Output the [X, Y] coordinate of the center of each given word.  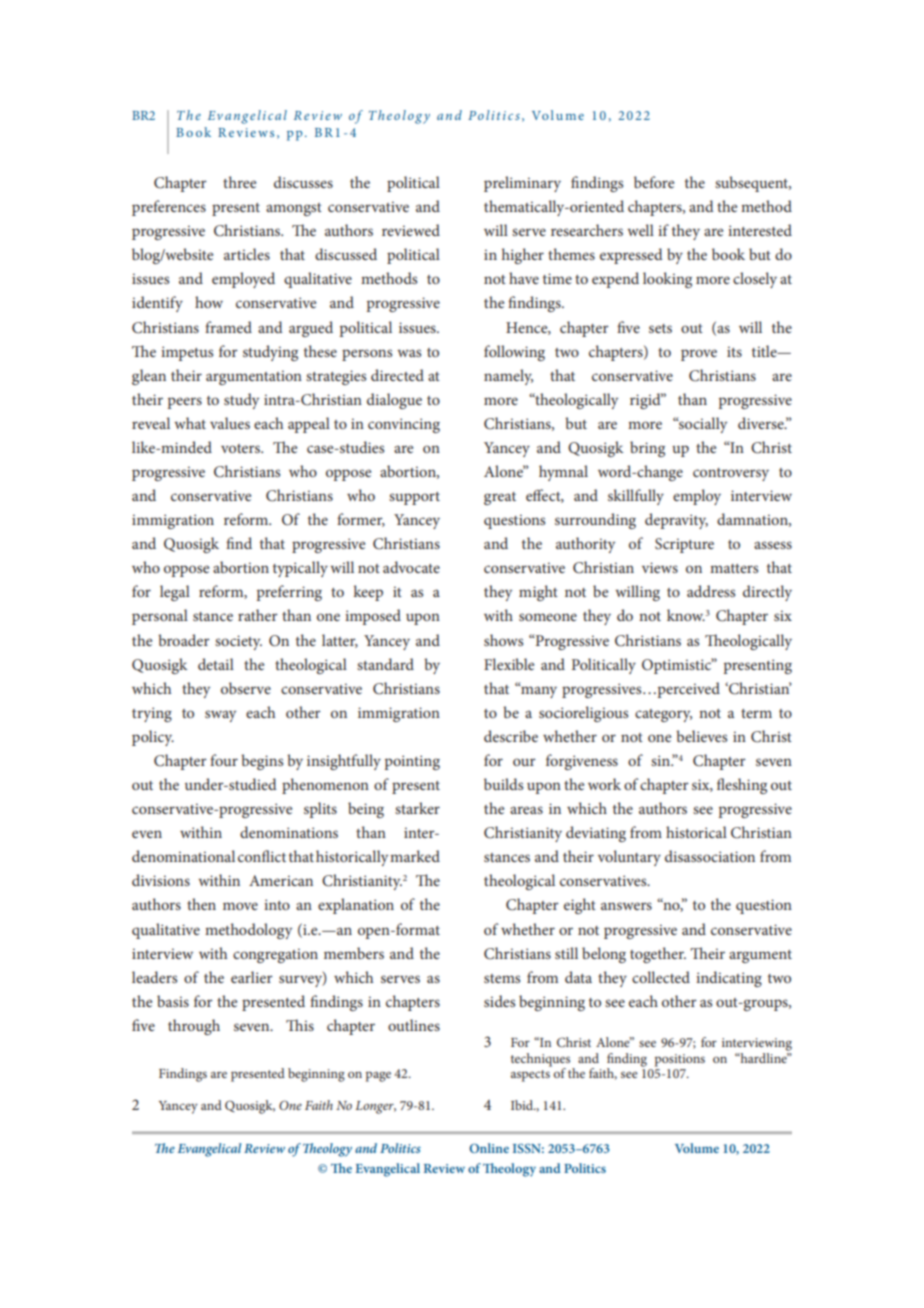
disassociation [710, 856]
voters [241, 448]
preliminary [522, 184]
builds [503, 784]
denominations [289, 832]
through [194, 1027]
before [654, 182]
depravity [676, 521]
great [500, 498]
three [239, 182]
